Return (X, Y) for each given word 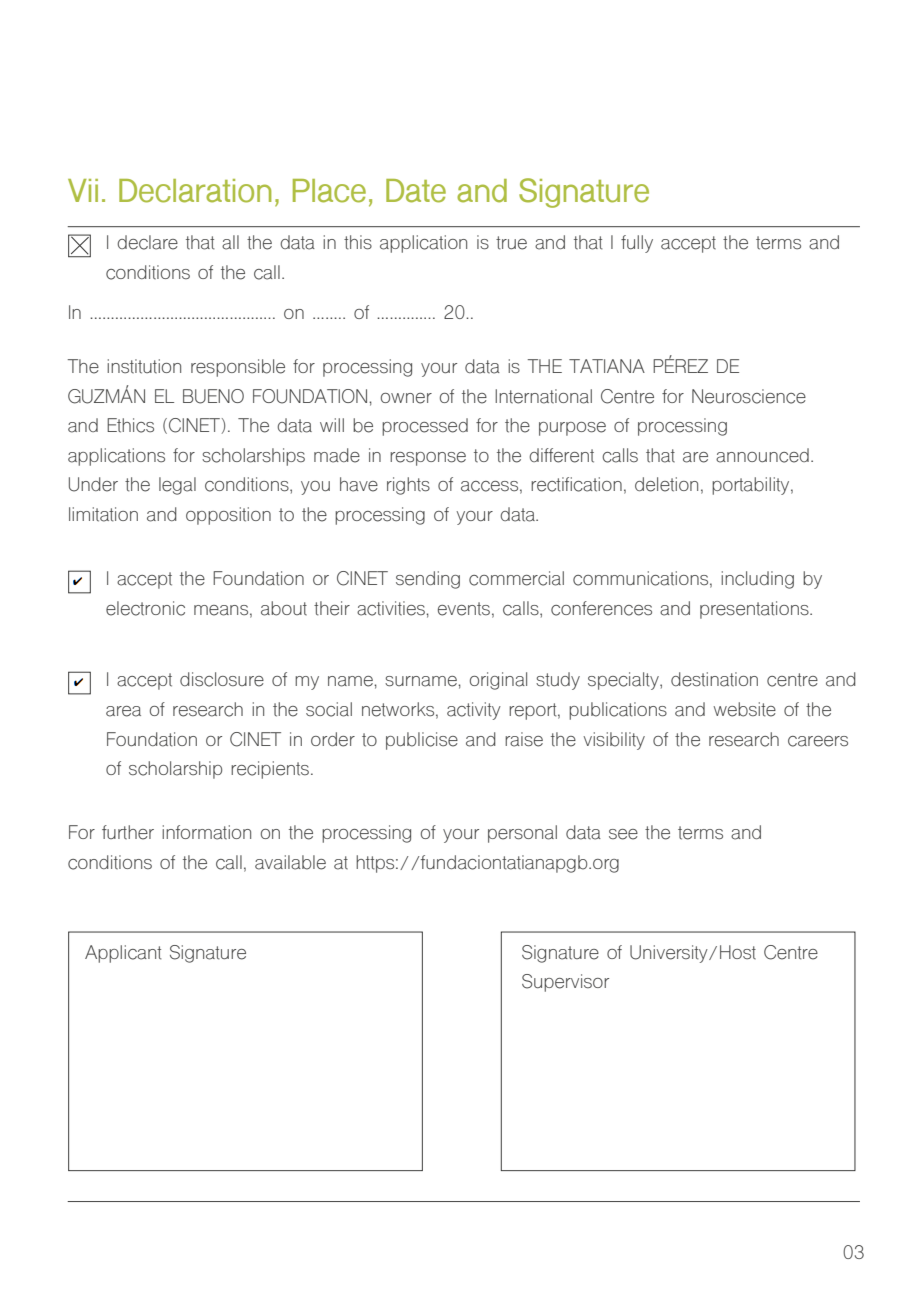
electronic (145, 608)
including (757, 580)
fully (637, 244)
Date (416, 191)
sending (428, 580)
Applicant (123, 954)
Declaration (195, 191)
